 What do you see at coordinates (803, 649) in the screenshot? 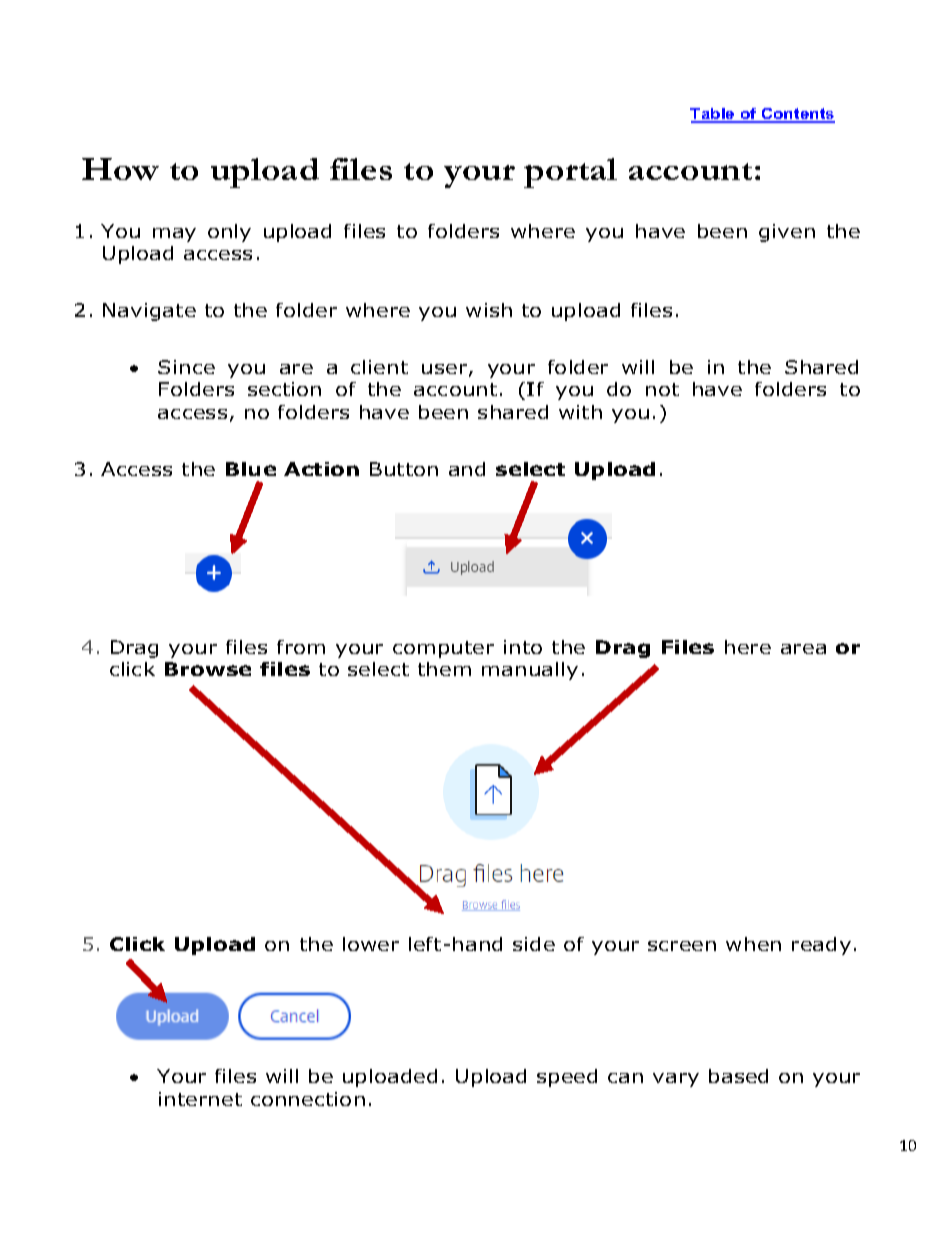
I see `area` at bounding box center [803, 649].
